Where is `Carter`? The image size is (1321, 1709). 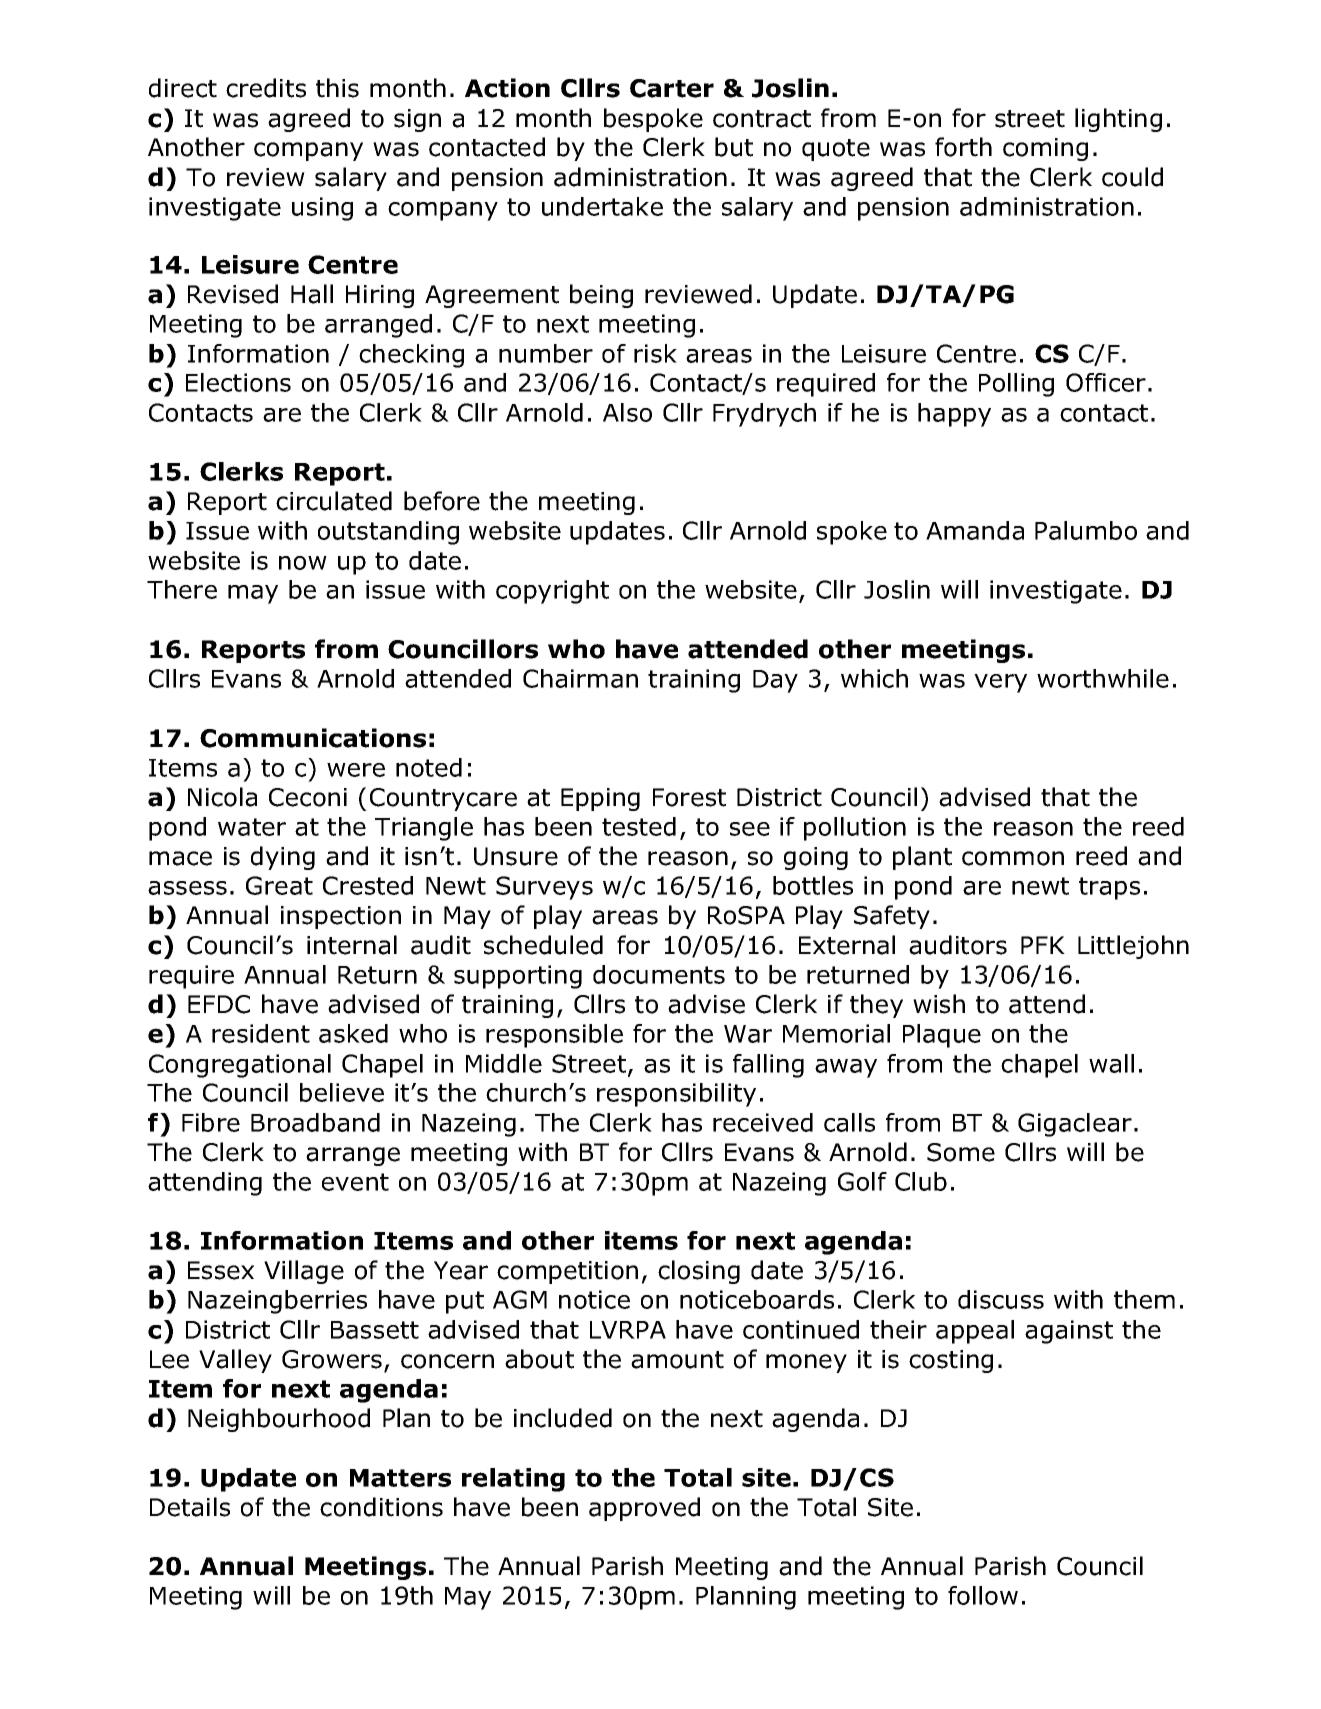 Carter is located at coordinates (672, 88).
